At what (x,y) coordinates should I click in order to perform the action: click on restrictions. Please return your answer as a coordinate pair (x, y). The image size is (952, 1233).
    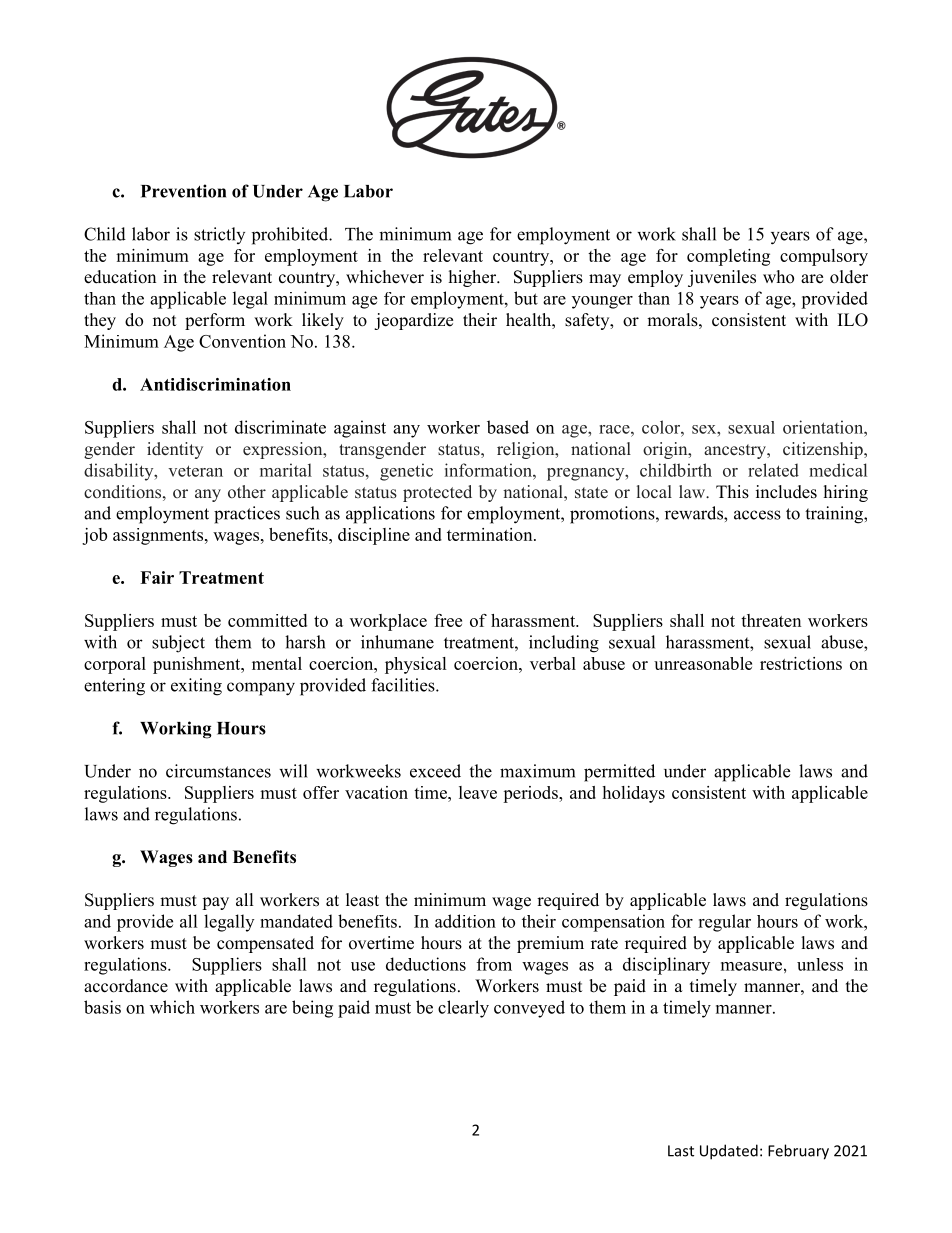
    Looking at the image, I should click on (801, 663).
